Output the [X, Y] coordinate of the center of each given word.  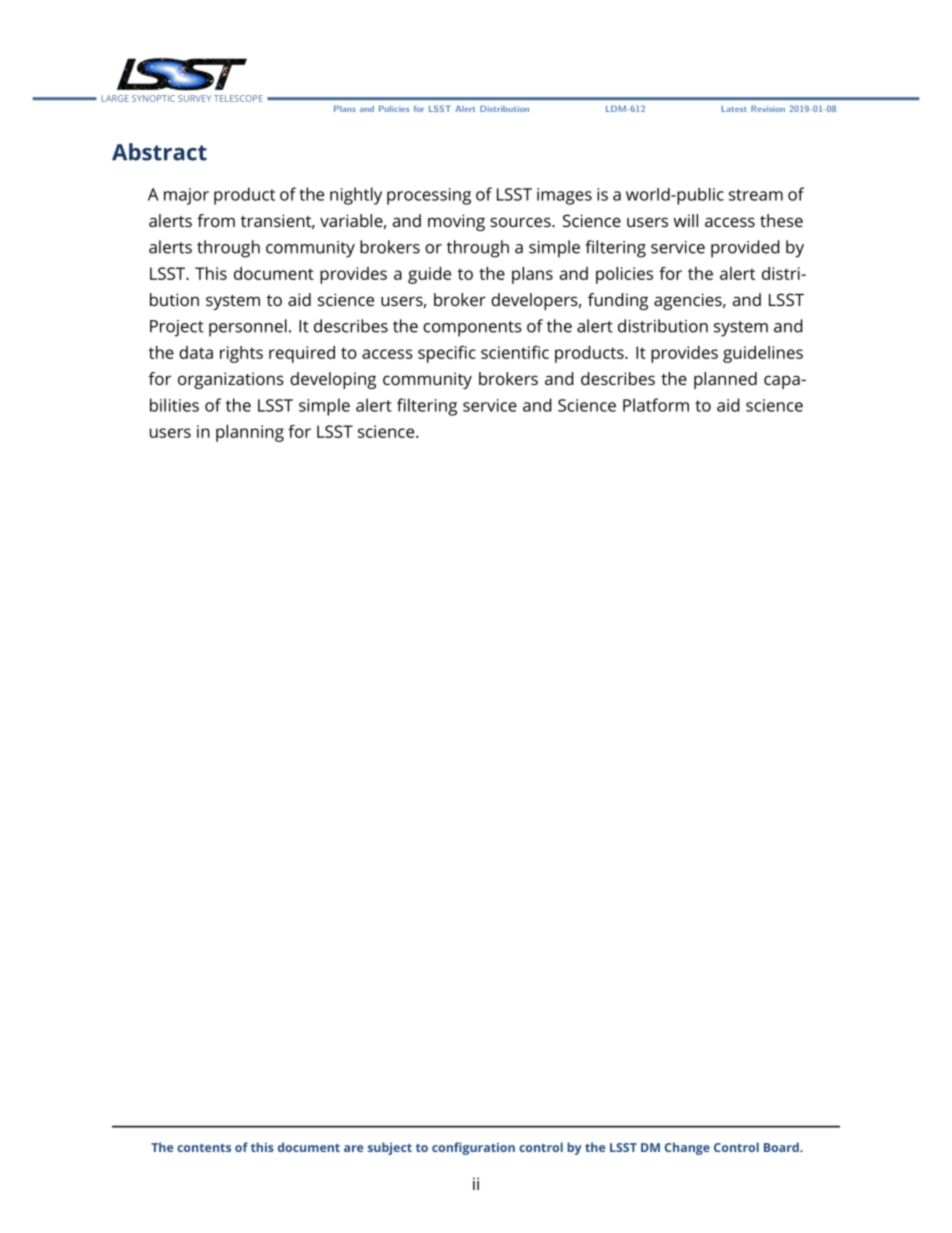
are [354, 1148]
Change [687, 1148]
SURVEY [194, 98]
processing [429, 196]
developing [333, 380]
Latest [734, 108]
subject [390, 1148]
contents [204, 1148]
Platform [656, 405]
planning [250, 433]
